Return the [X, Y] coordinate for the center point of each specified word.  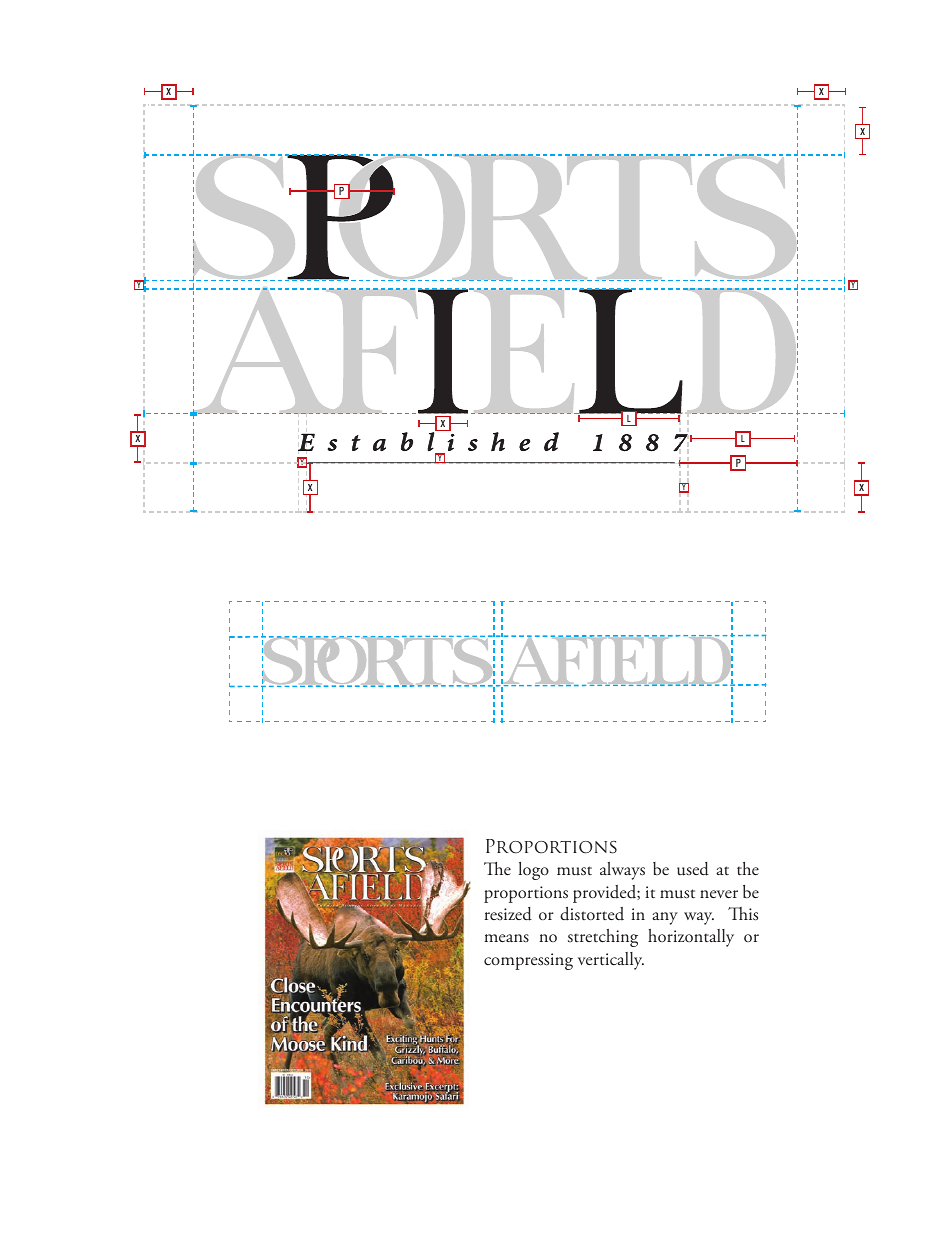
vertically [611, 961]
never [719, 894]
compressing [528, 961]
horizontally [691, 938]
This [743, 914]
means [506, 938]
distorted [592, 914]
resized [508, 914]
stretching [603, 938]
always [622, 871]
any [665, 918]
